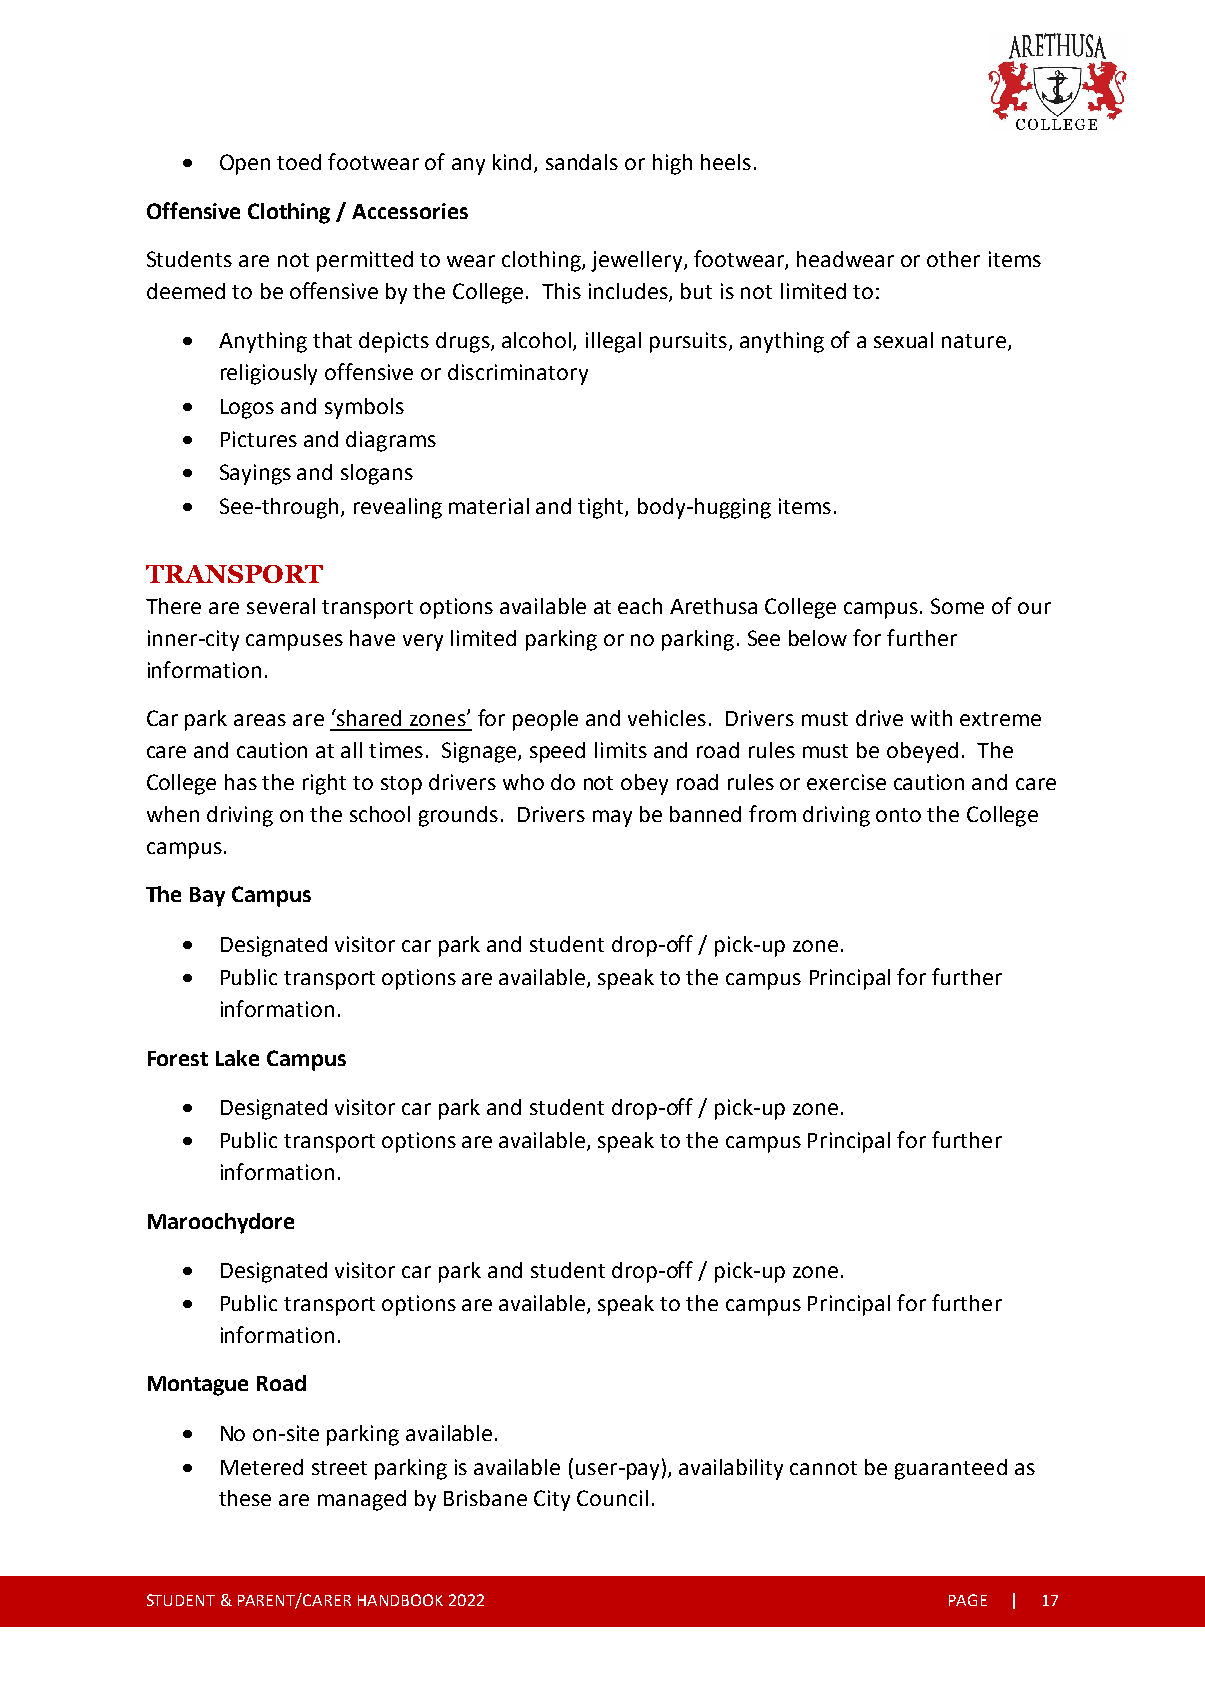 The image size is (1205, 1705). Describe the element at coordinates (602, 508) in the screenshot. I see `tight` at that location.
